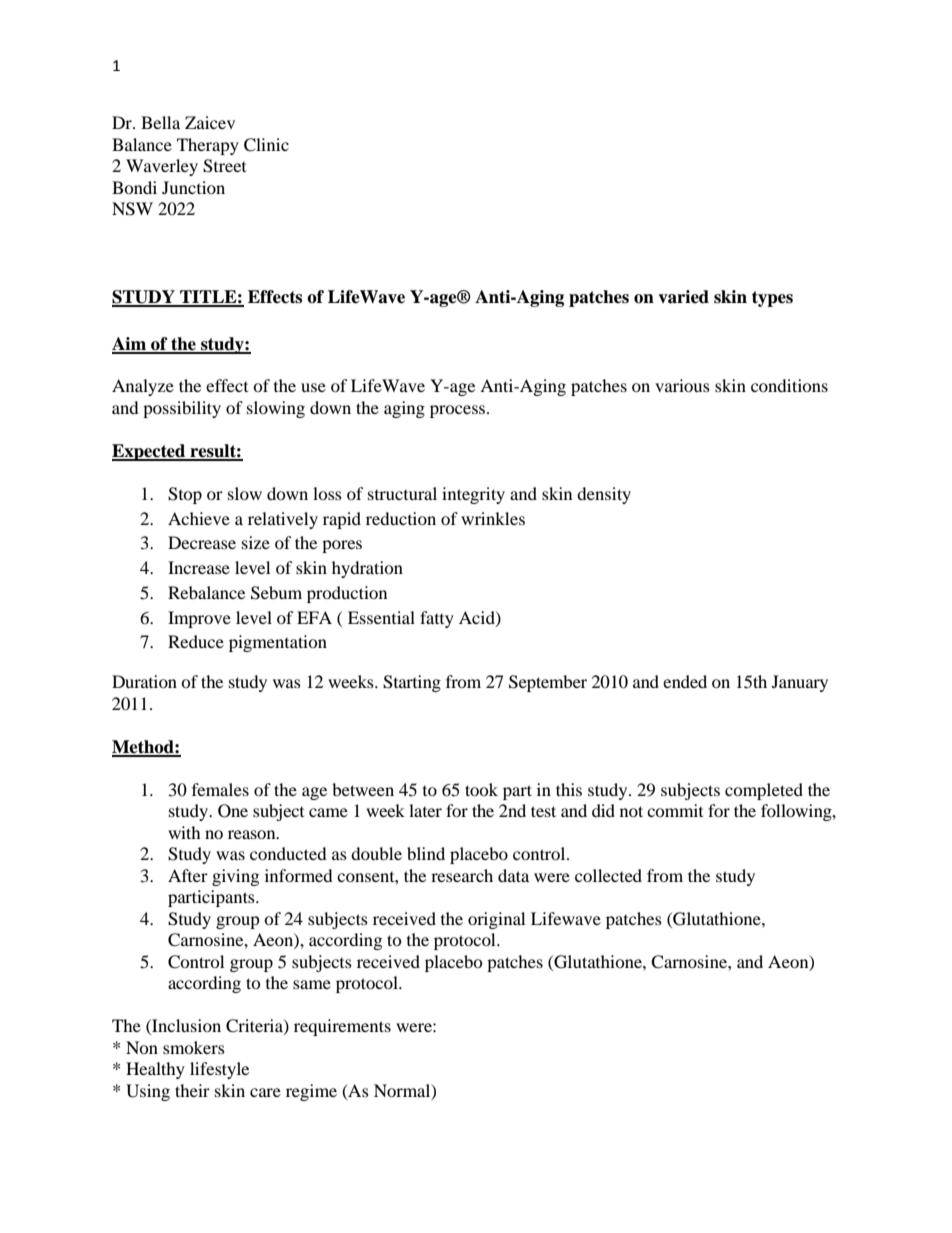  Describe the element at coordinates (683, 297) in the page. I see `varied` at that location.
